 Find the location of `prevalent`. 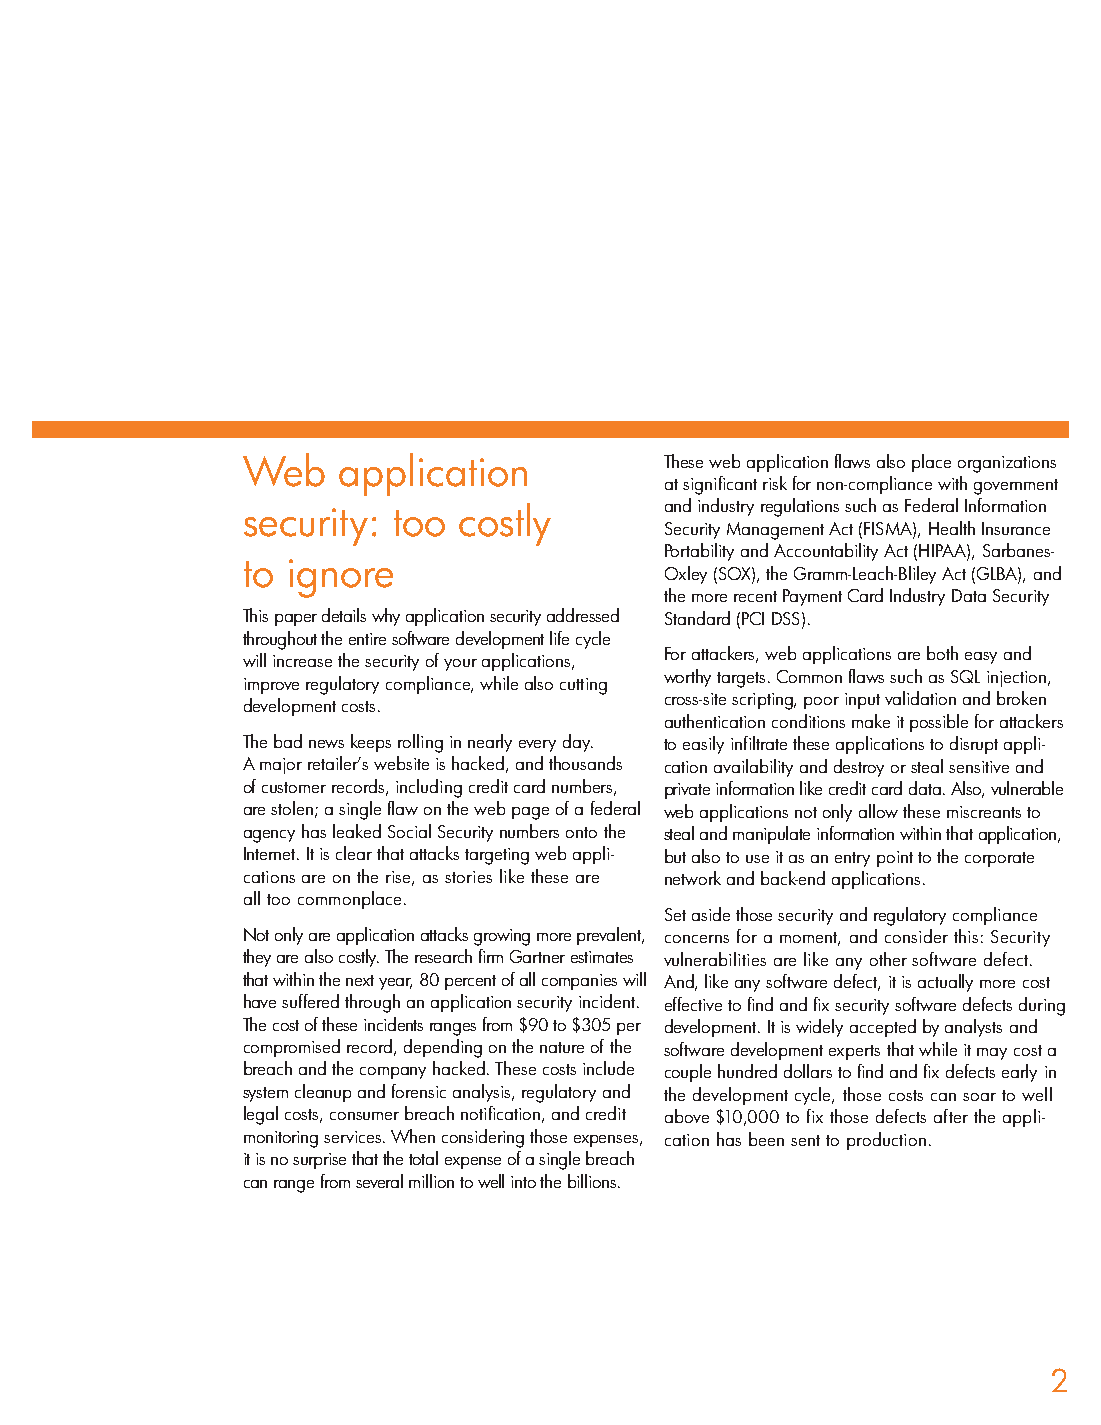

prevalent is located at coordinates (610, 936).
